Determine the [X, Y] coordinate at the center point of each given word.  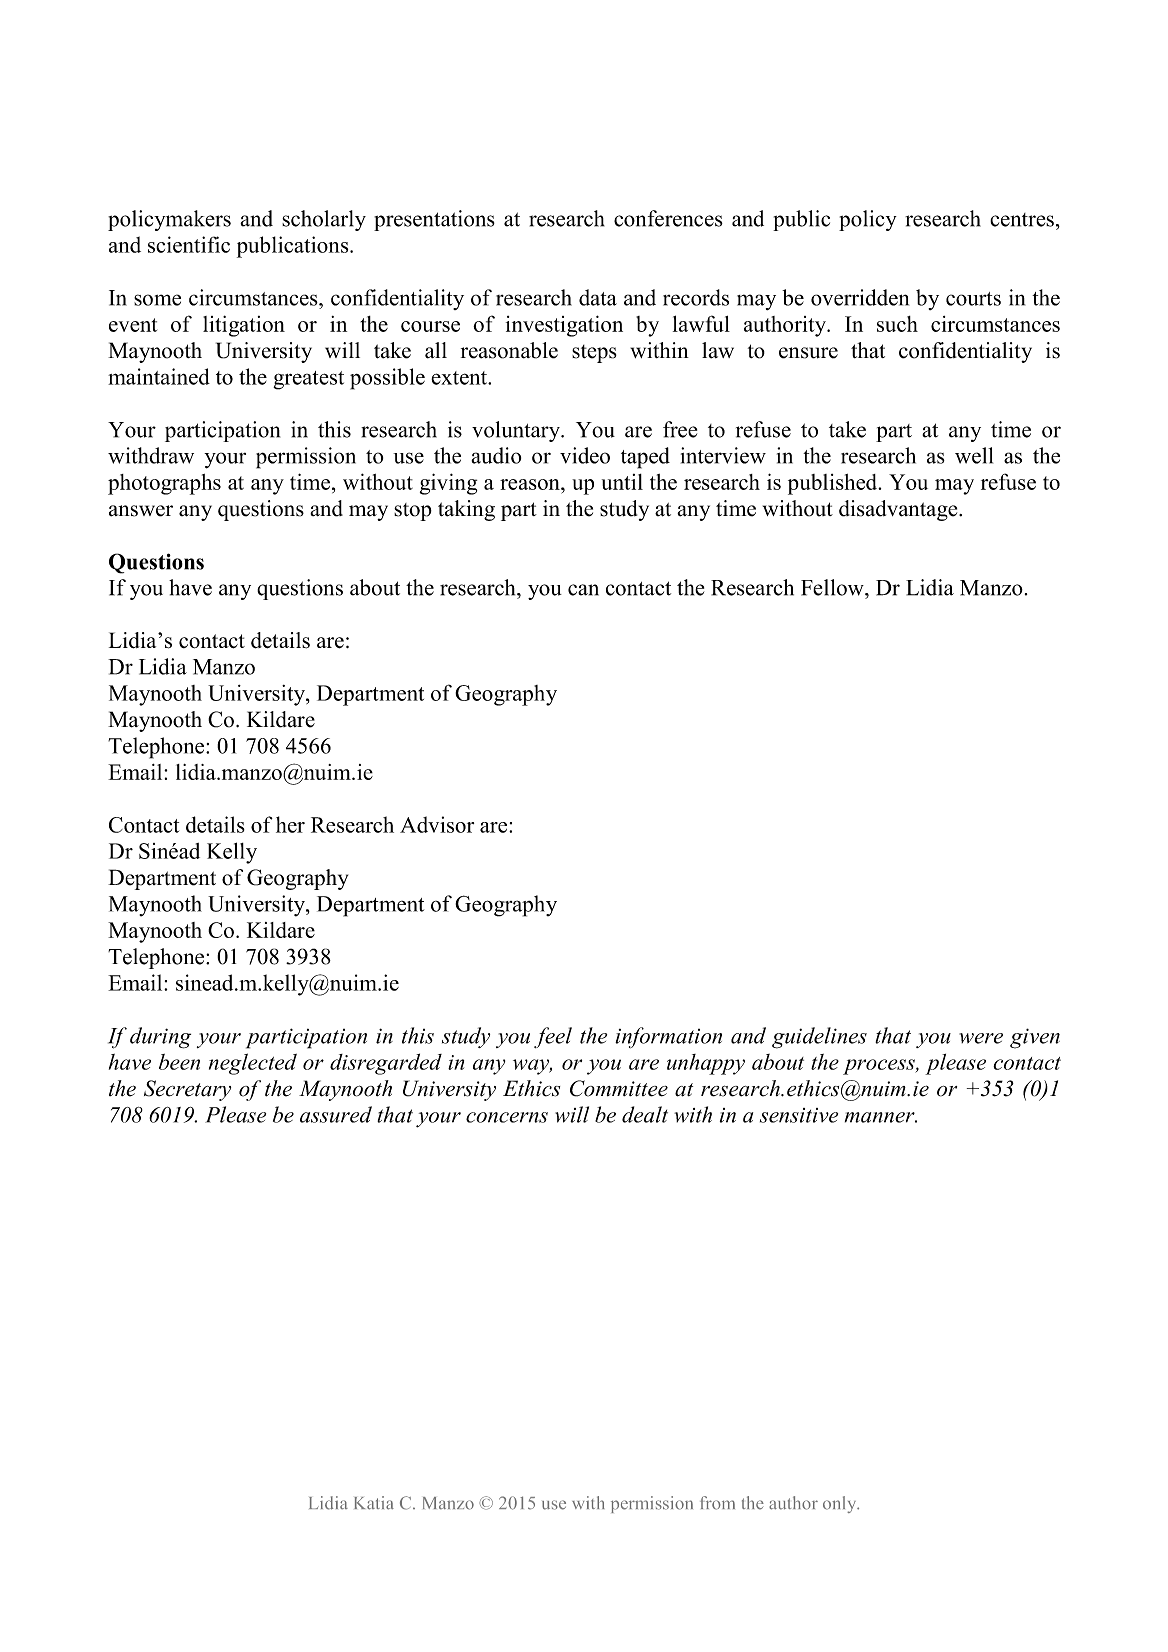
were [981, 1038]
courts [973, 299]
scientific [189, 244]
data [598, 297]
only [841, 1504]
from [717, 1503]
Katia [374, 1503]
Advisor [437, 824]
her [290, 824]
